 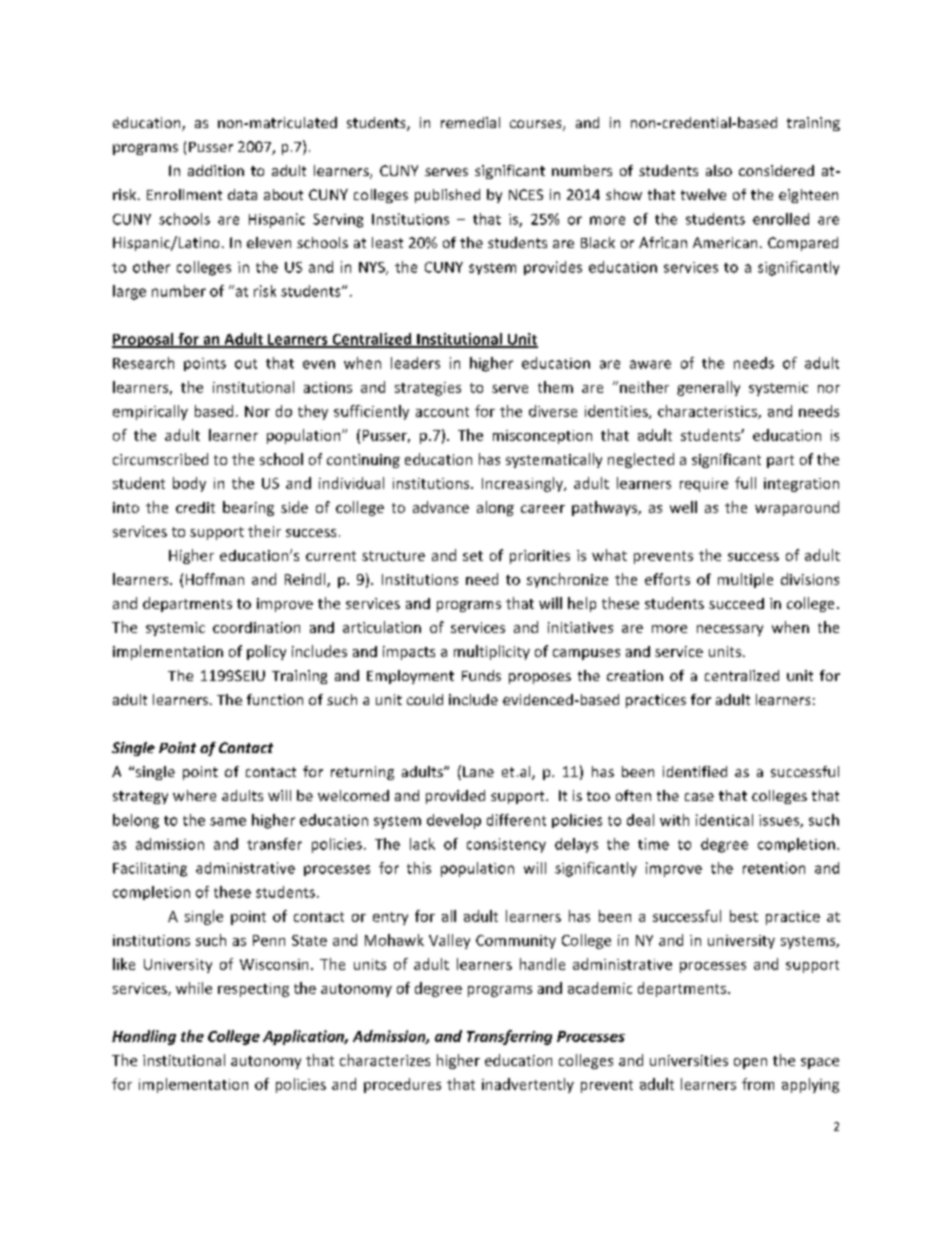 What do you see at coordinates (736, 603) in the screenshot?
I see `succeed` at bounding box center [736, 603].
